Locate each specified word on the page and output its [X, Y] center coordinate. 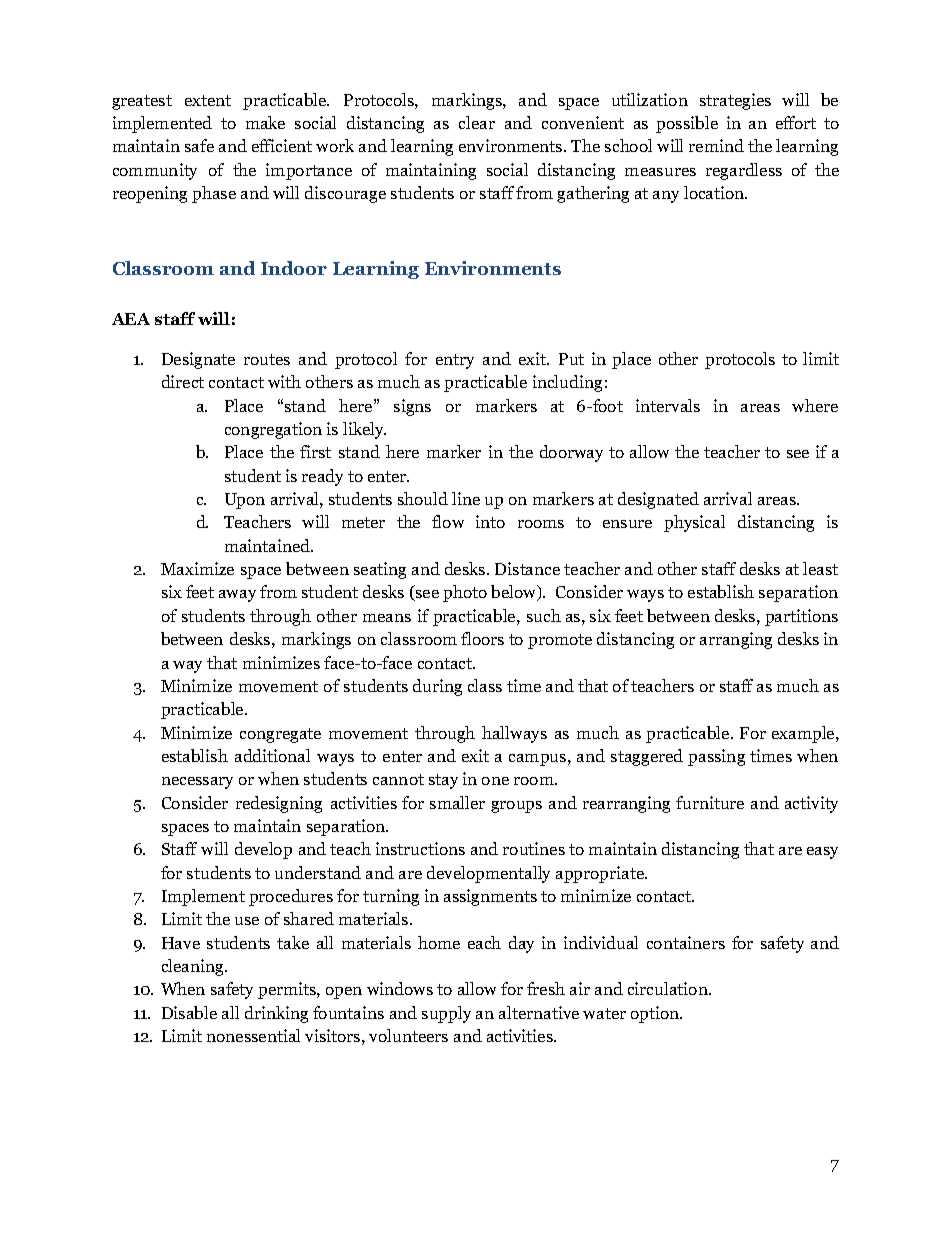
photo [465, 593]
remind [716, 145]
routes [267, 359]
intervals [668, 405]
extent [208, 100]
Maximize [197, 568]
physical [694, 523]
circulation [669, 988]
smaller [457, 802]
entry [455, 361]
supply [446, 1014]
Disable [189, 1012]
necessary [197, 783]
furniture [710, 802]
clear [477, 122]
